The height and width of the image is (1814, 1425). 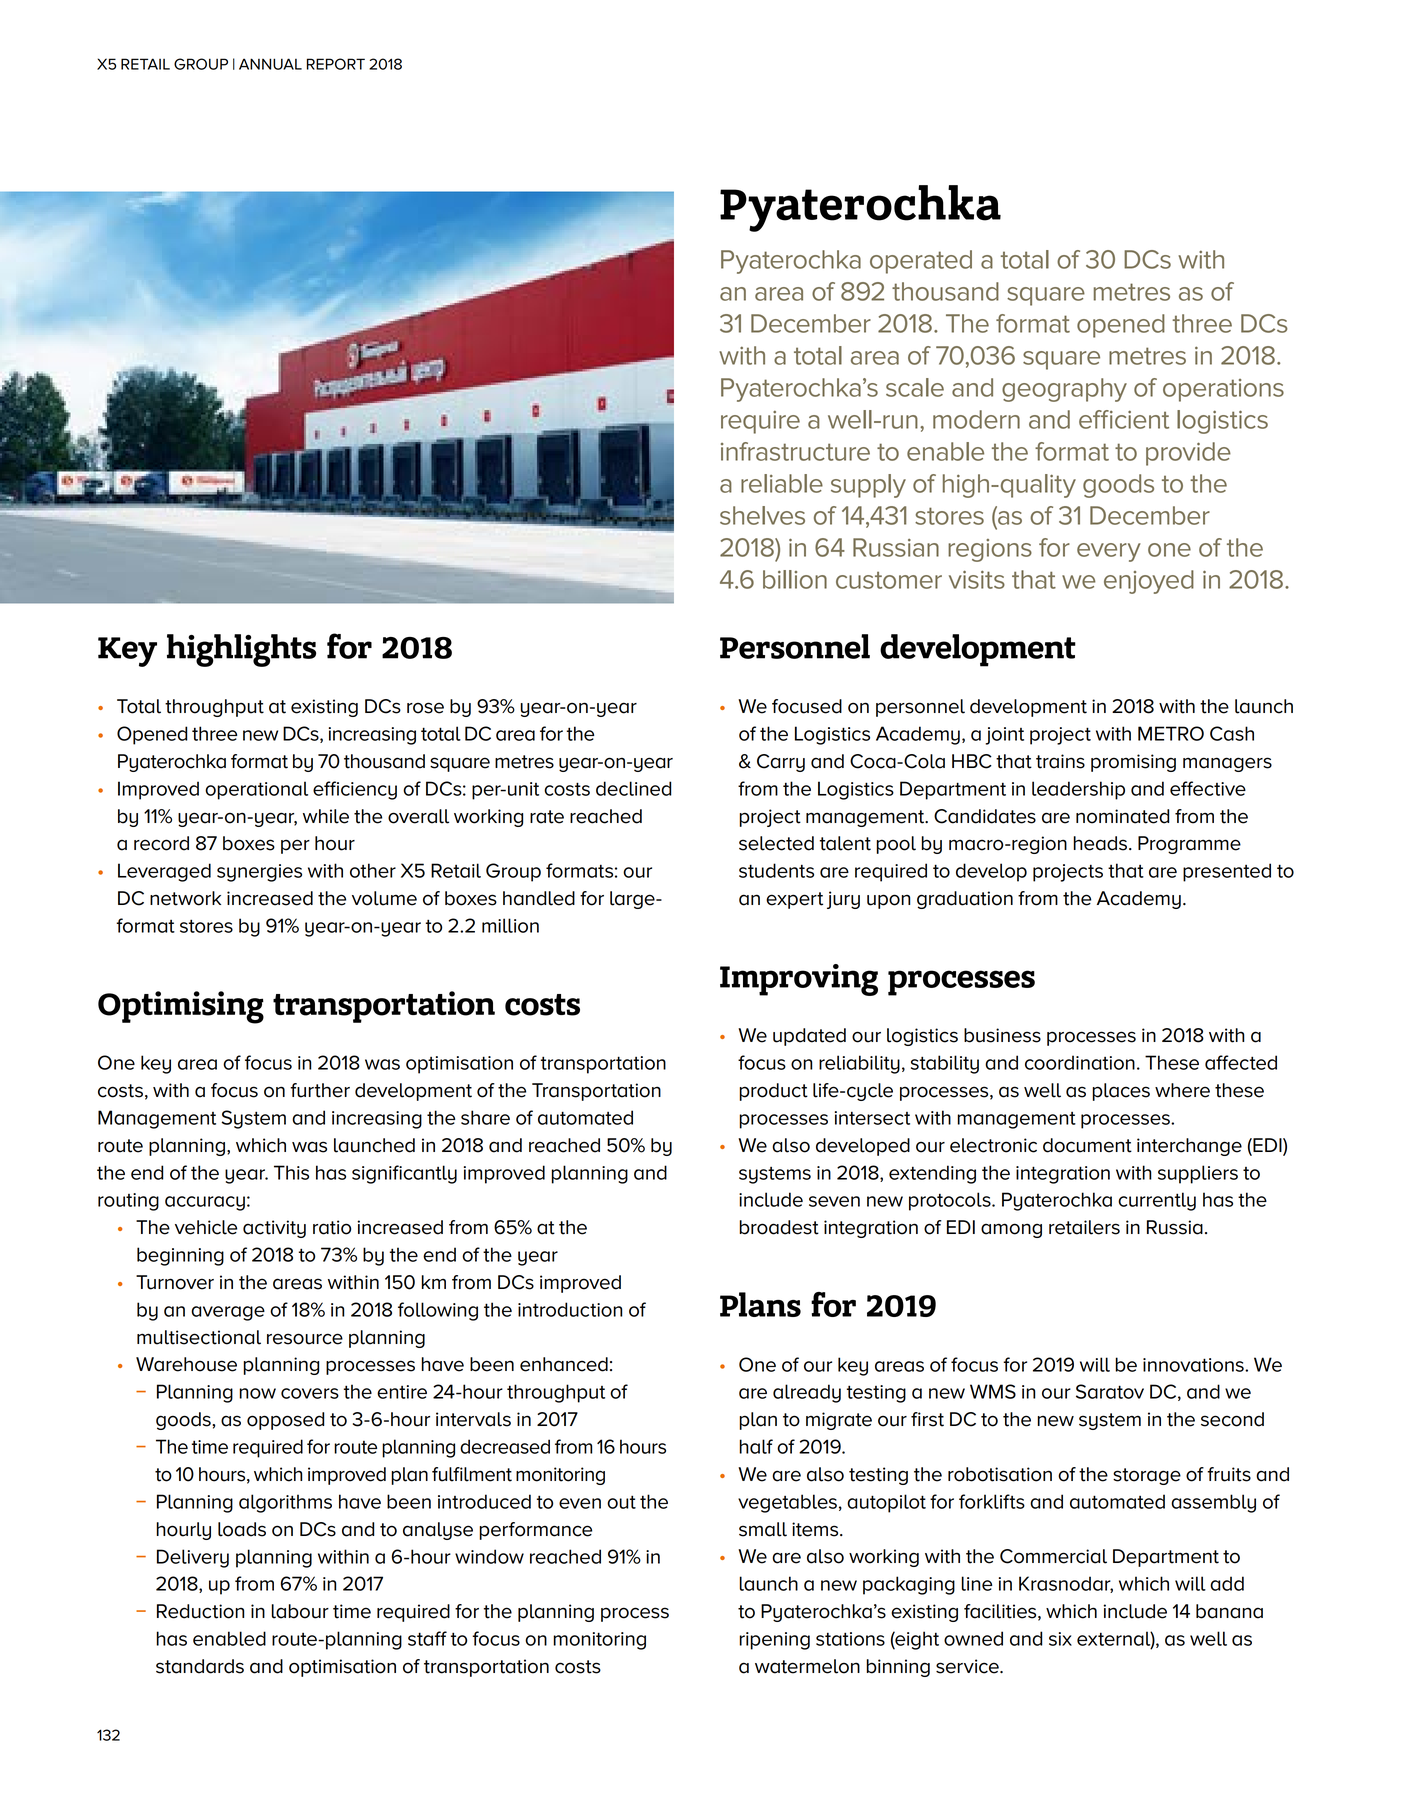 I want to click on REPORT, so click(x=336, y=64).
